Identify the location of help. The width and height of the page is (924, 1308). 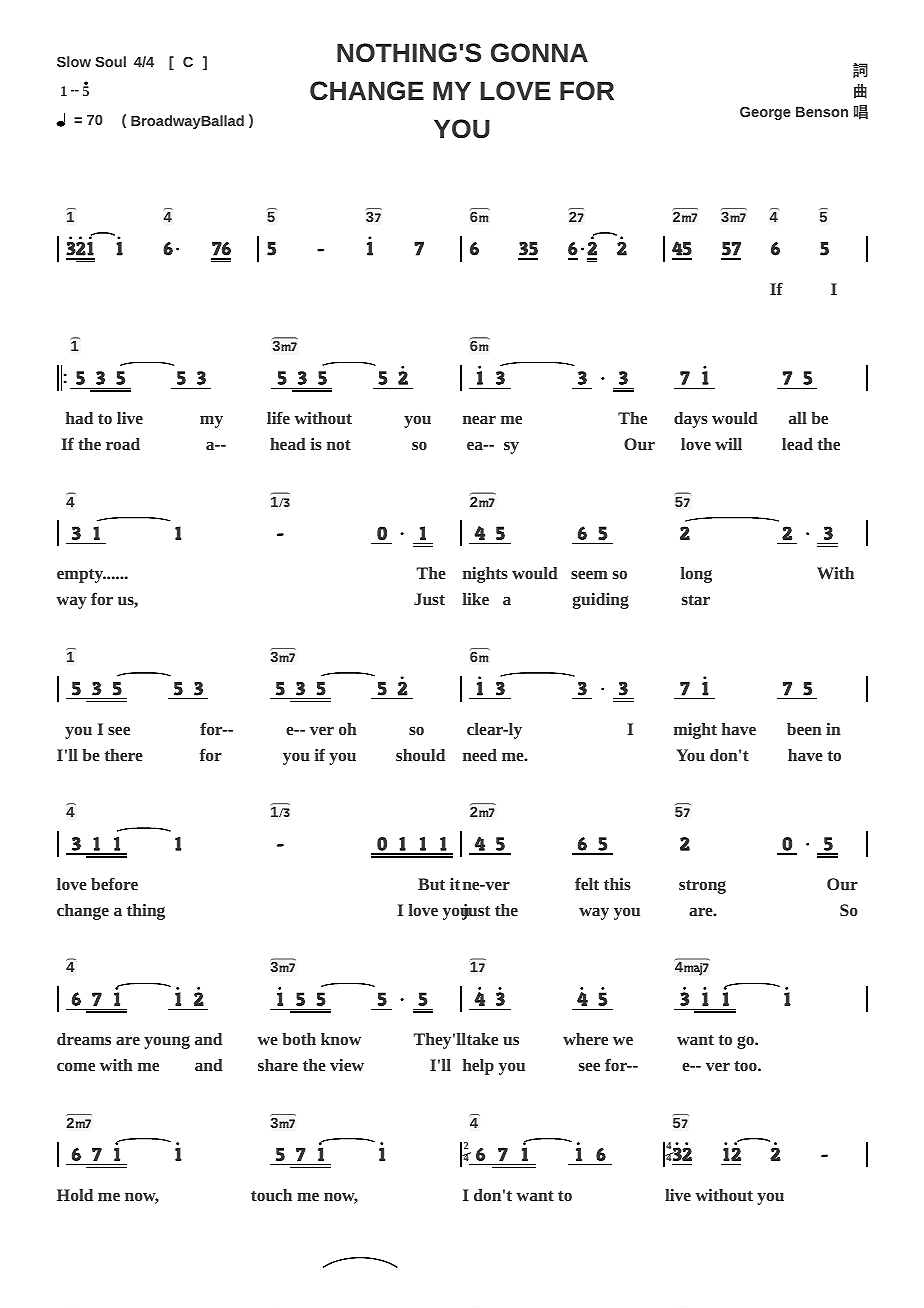
(478, 1067).
